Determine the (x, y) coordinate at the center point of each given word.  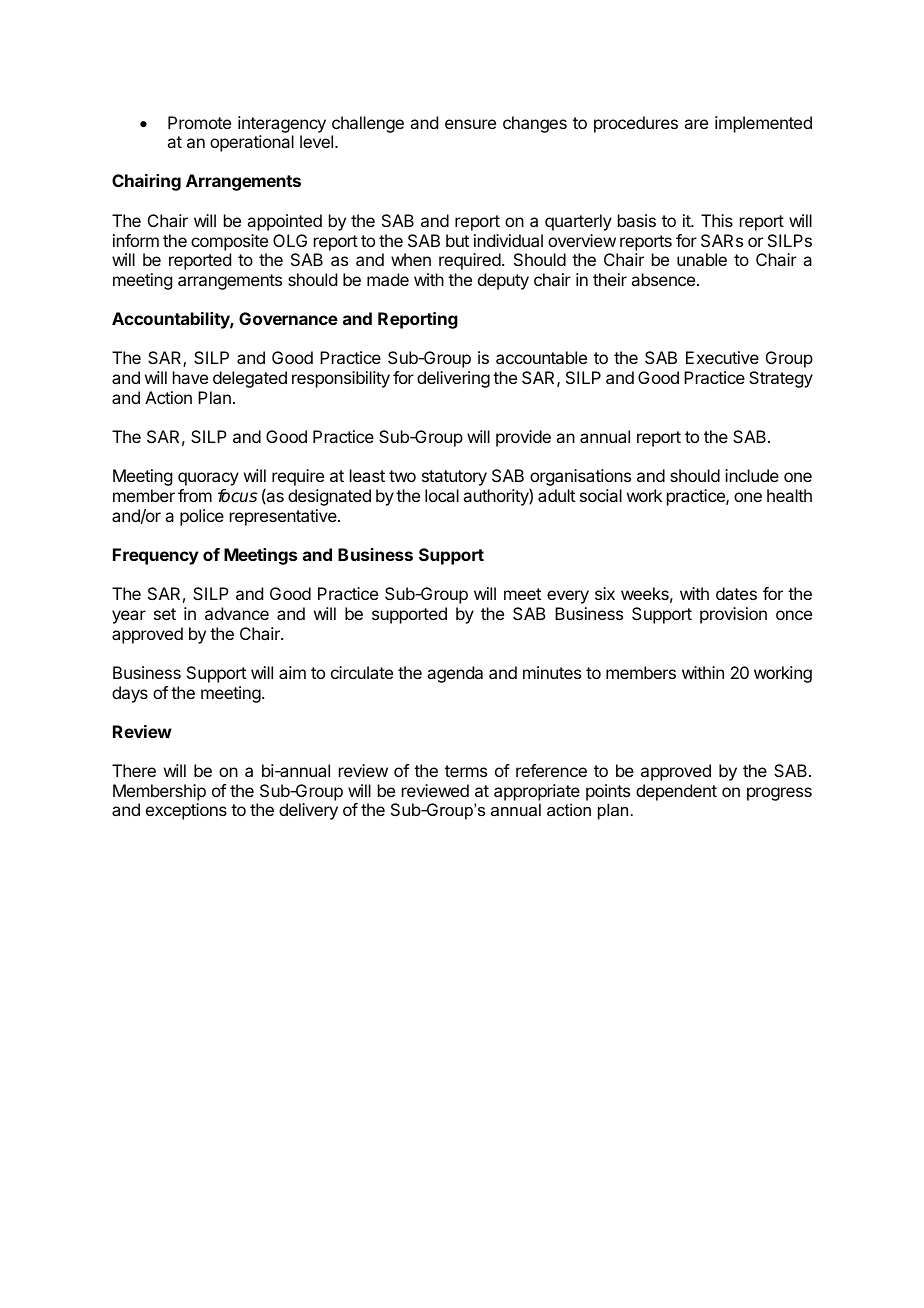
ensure (470, 124)
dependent (676, 792)
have (190, 377)
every (568, 597)
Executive (722, 357)
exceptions (186, 811)
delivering (453, 379)
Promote (199, 122)
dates (736, 593)
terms (466, 771)
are (696, 124)
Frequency (156, 556)
